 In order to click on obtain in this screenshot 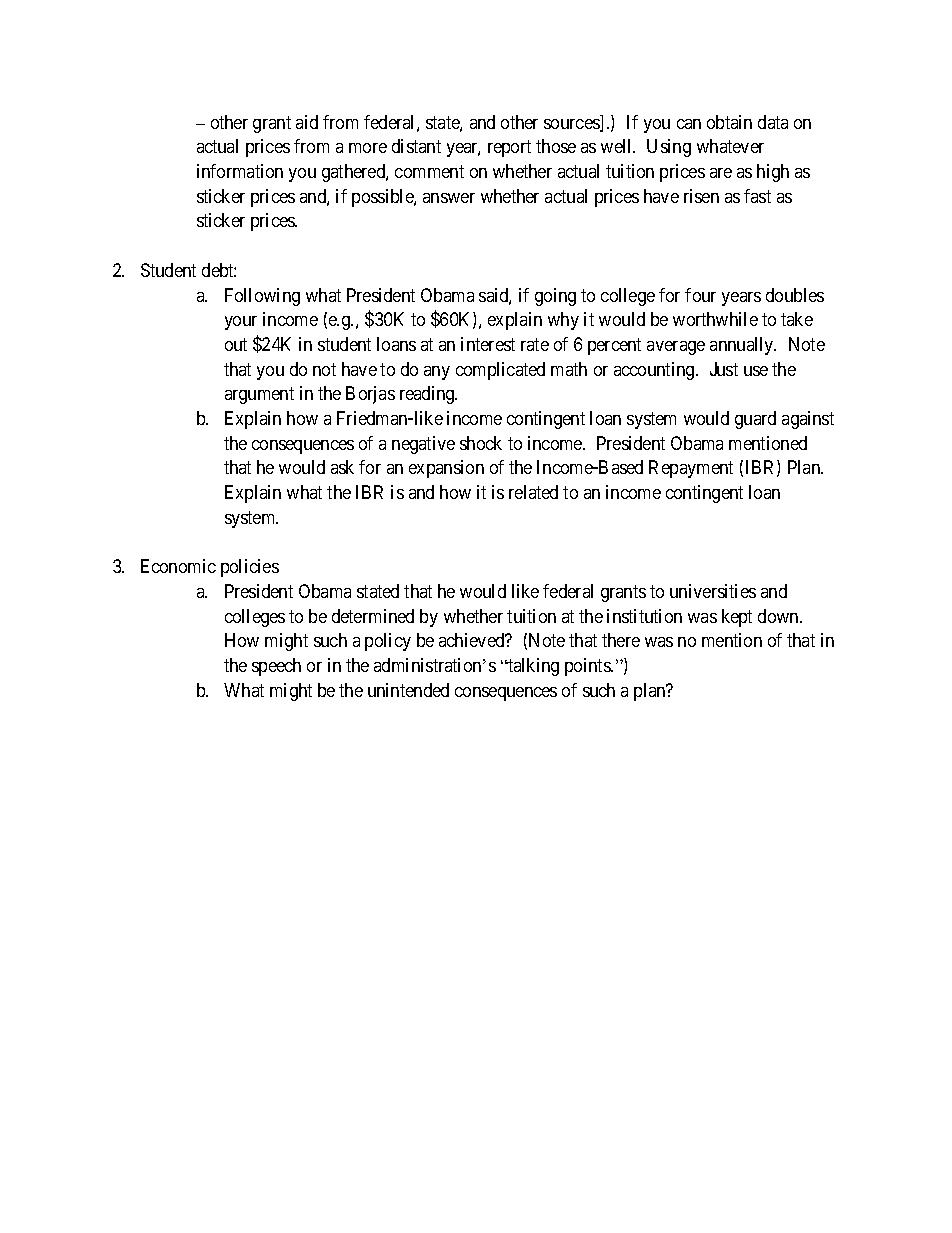, I will do `click(729, 122)`.
